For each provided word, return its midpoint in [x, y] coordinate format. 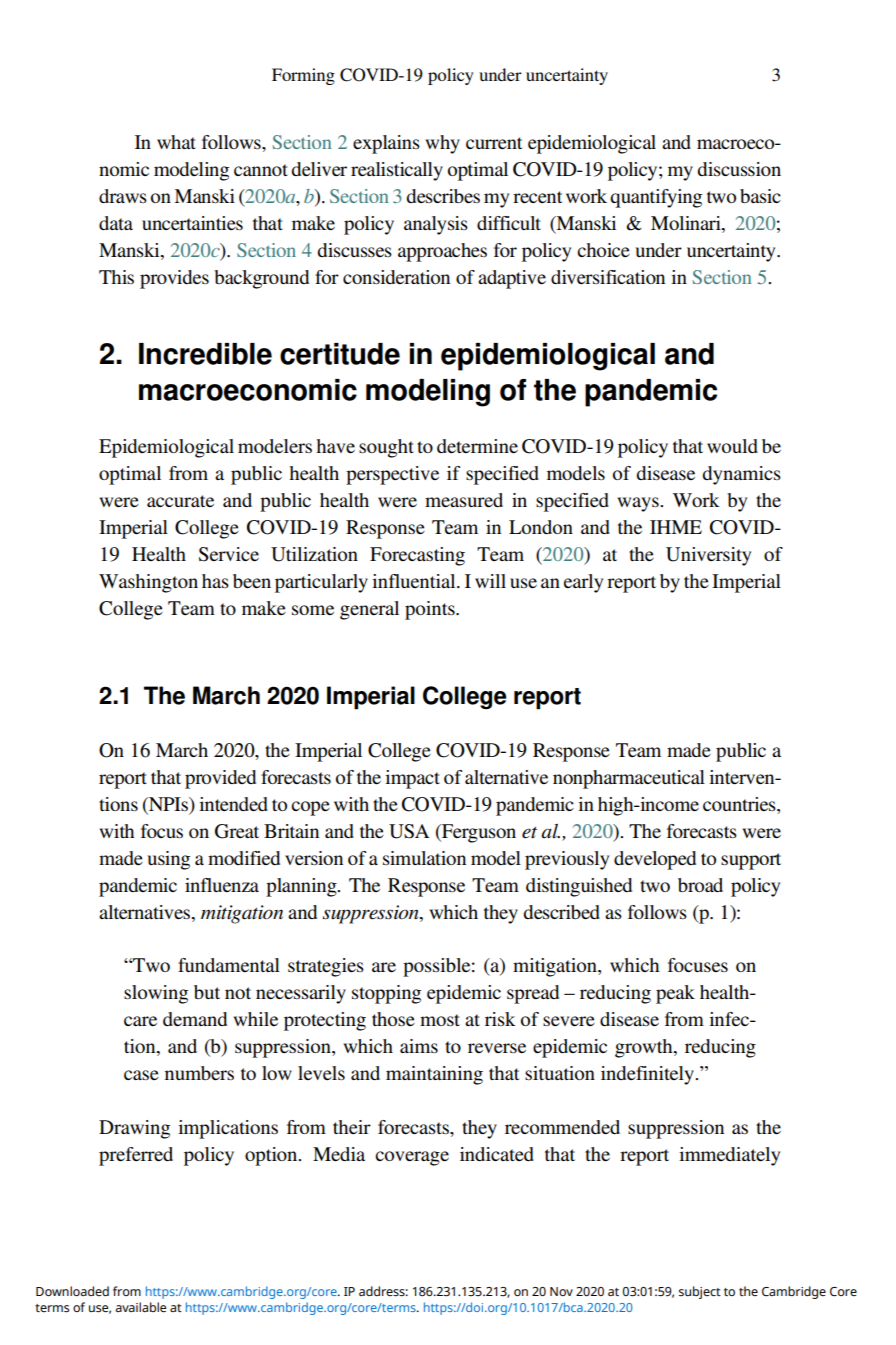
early [583, 583]
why [442, 144]
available [141, 1307]
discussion [739, 169]
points [431, 610]
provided [220, 779]
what [176, 142]
